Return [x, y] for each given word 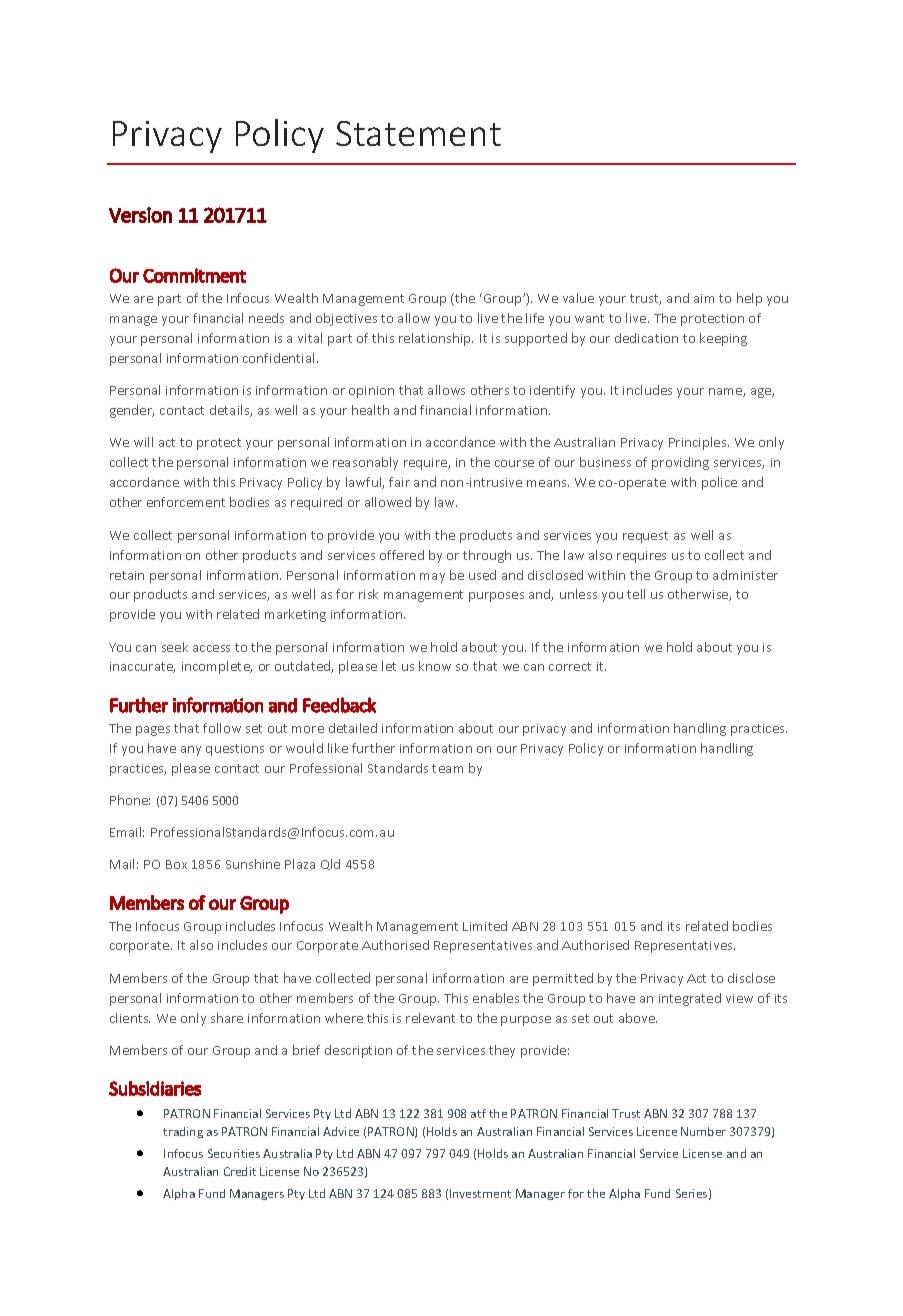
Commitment [194, 275]
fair [399, 482]
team [447, 768]
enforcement [186, 502]
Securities [234, 1153]
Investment [480, 1193]
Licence [657, 1131]
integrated [690, 999]
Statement [418, 133]
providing [680, 463]
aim [704, 298]
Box [176, 864]
